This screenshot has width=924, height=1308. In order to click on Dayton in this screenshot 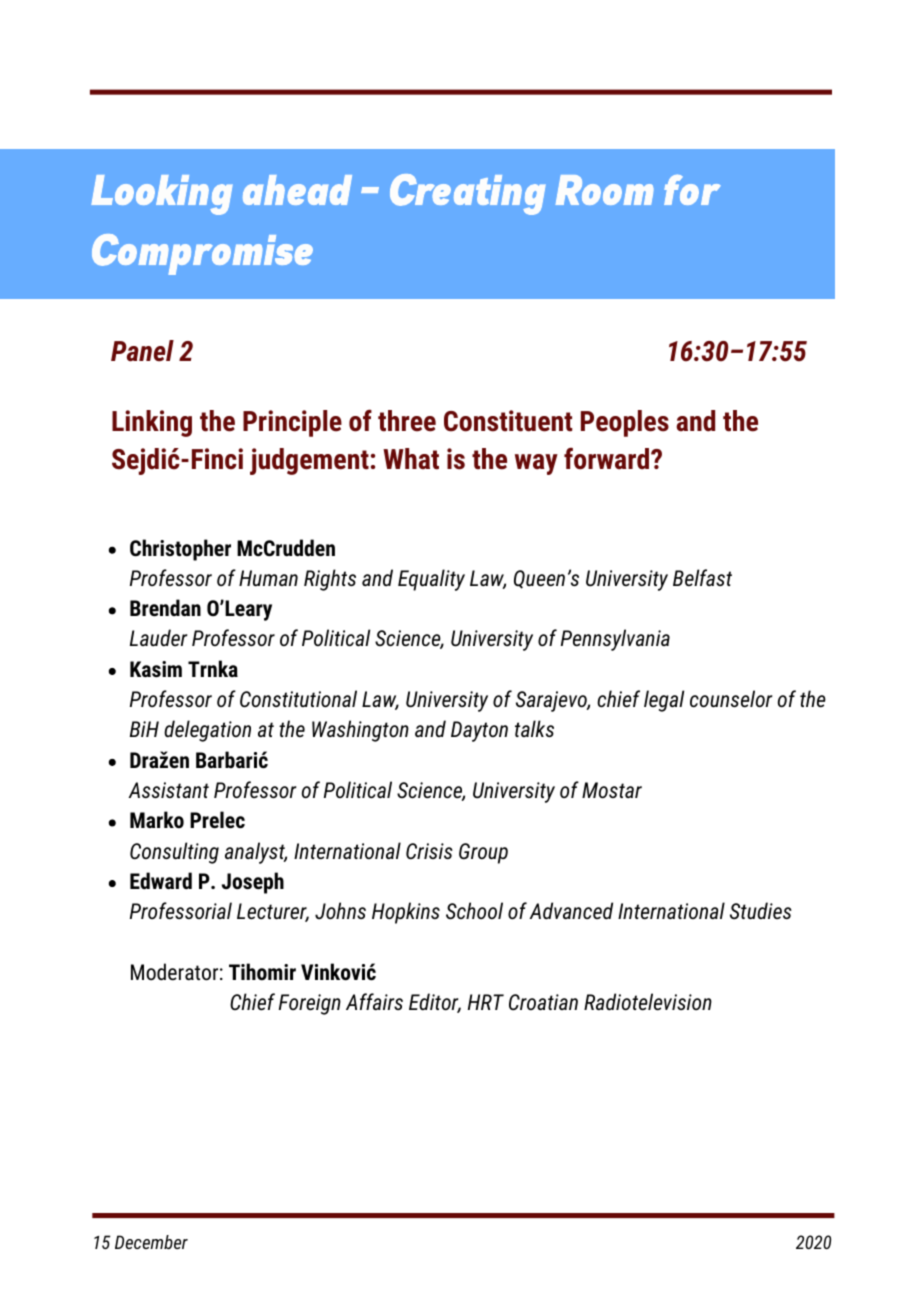, I will do `click(479, 731)`.
